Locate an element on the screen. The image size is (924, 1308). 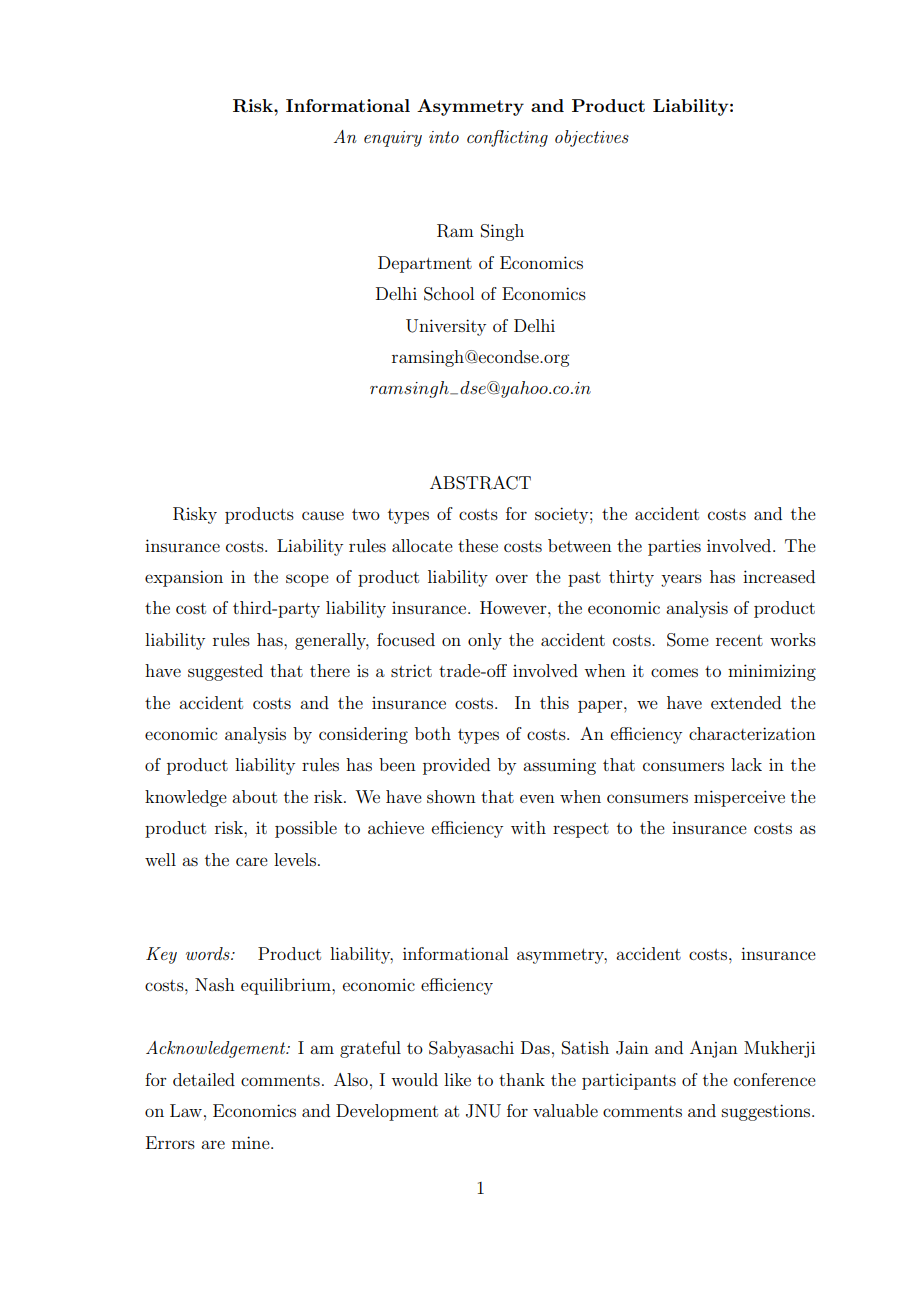
about is located at coordinates (254, 796).
